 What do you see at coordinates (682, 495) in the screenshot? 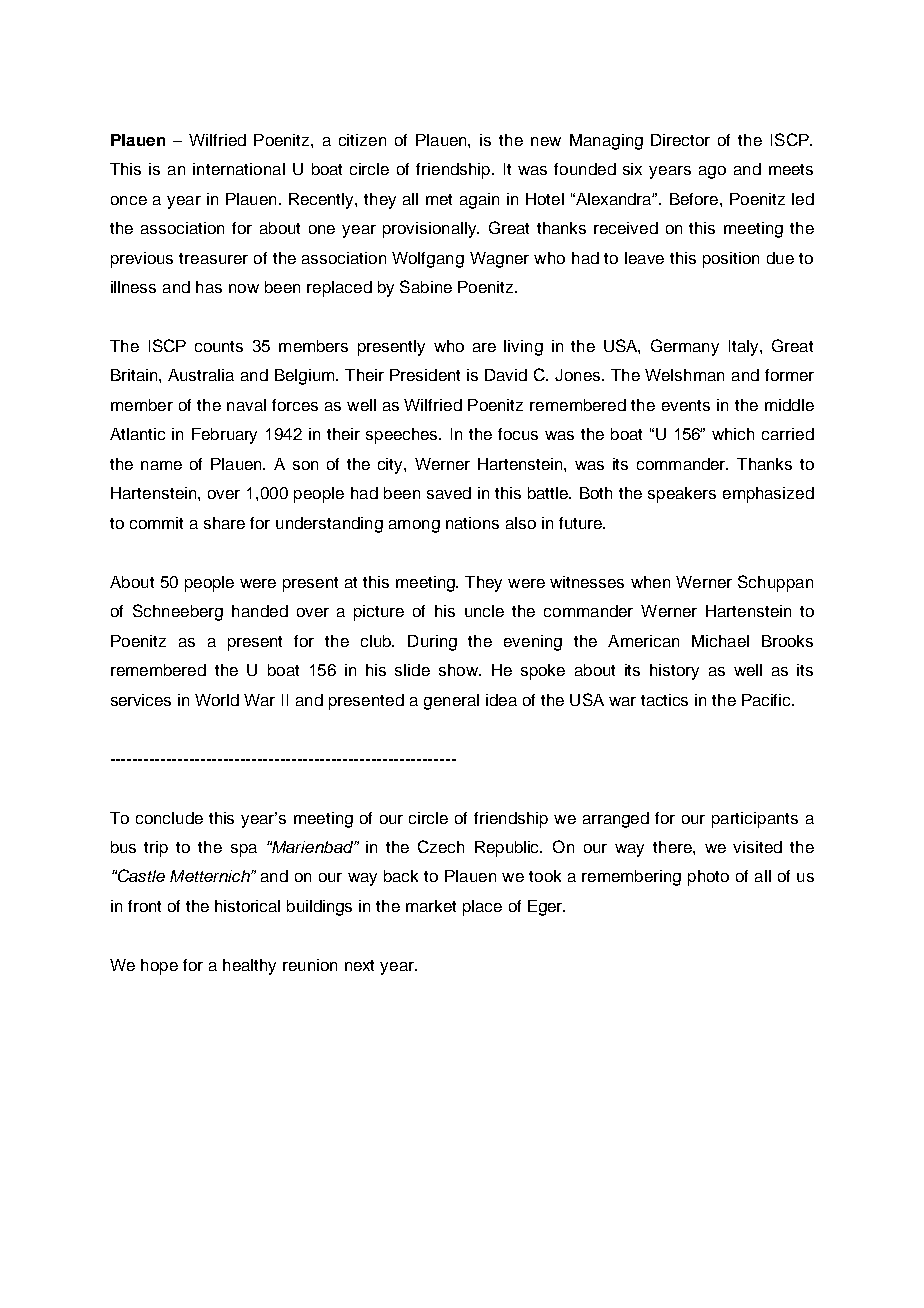
I see `speakers` at bounding box center [682, 495].
